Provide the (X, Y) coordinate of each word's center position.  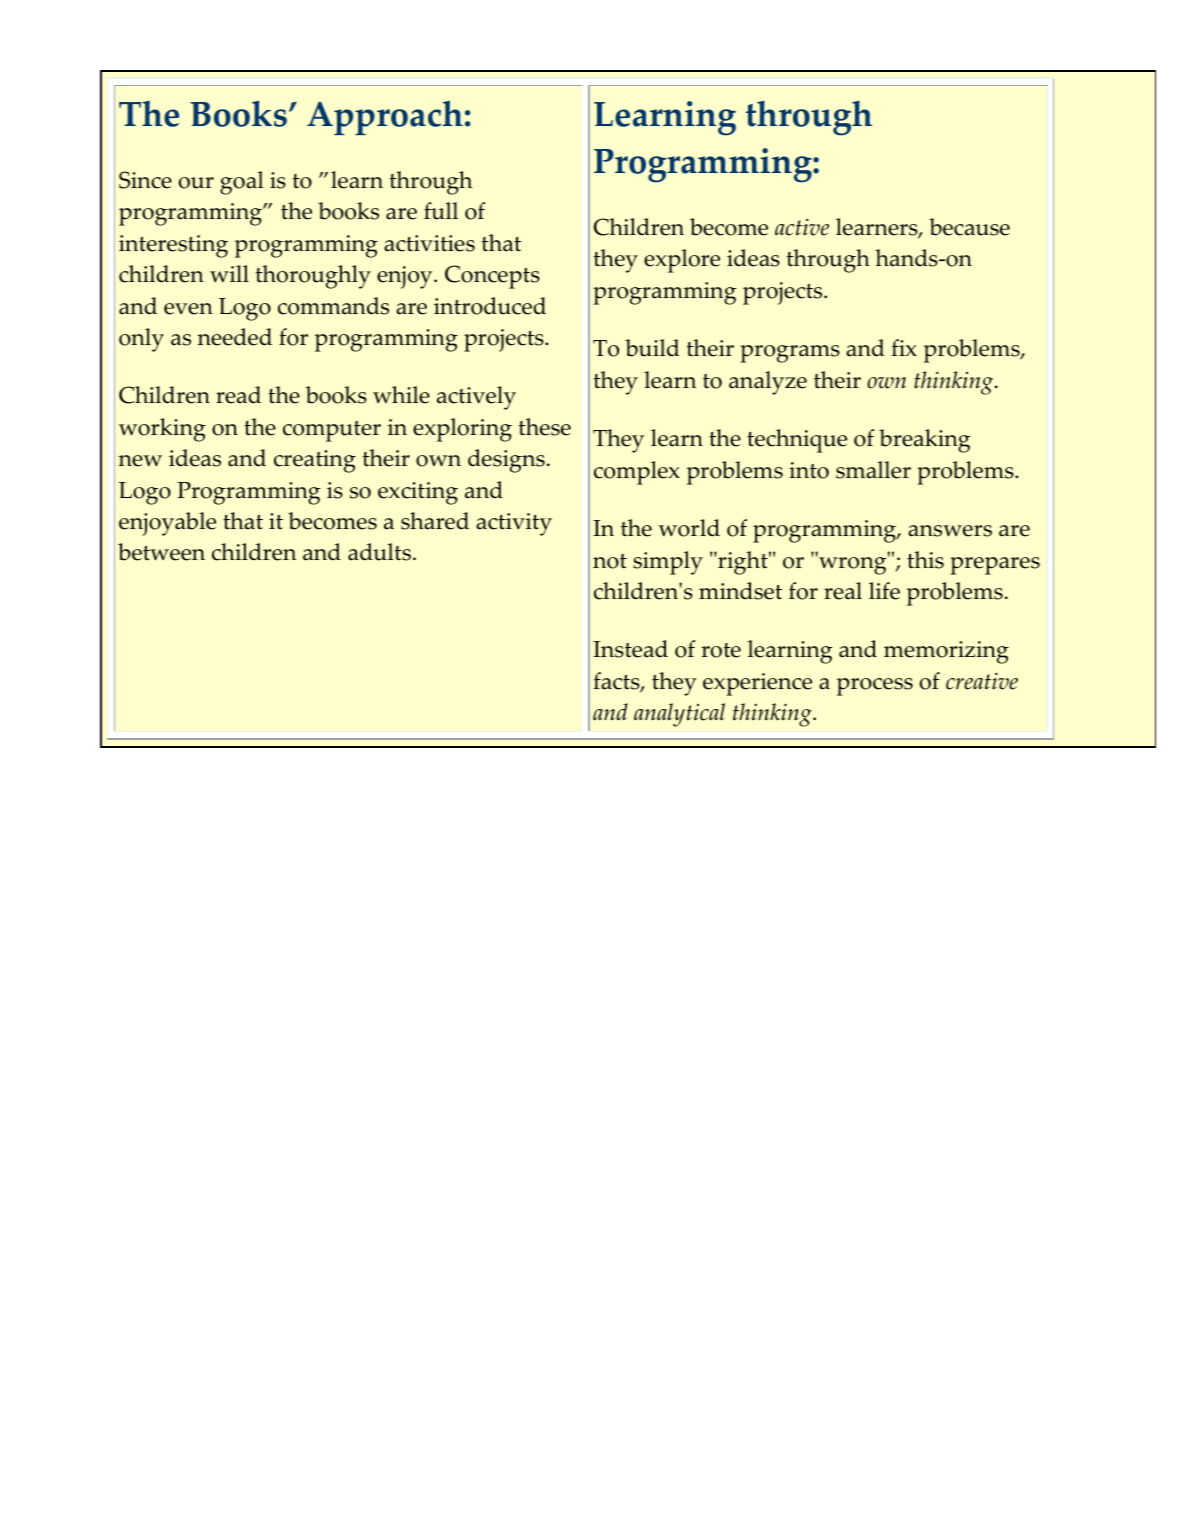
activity (514, 524)
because (969, 227)
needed (234, 337)
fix (904, 347)
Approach (385, 117)
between (161, 552)
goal (242, 183)
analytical (679, 715)
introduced (490, 306)
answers (950, 531)
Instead (630, 649)
